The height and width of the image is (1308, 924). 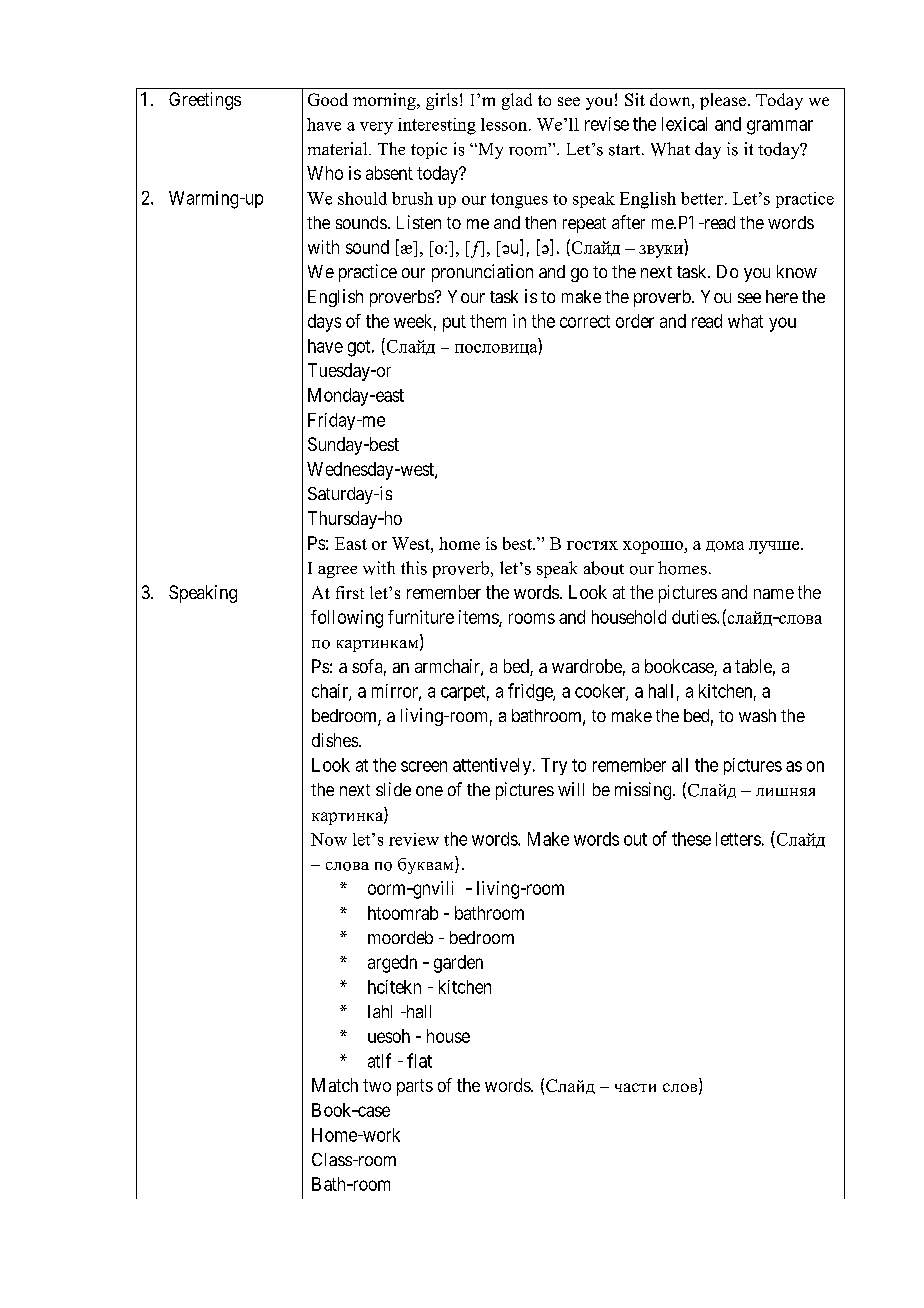 What do you see at coordinates (360, 348) in the image?
I see `got` at bounding box center [360, 348].
